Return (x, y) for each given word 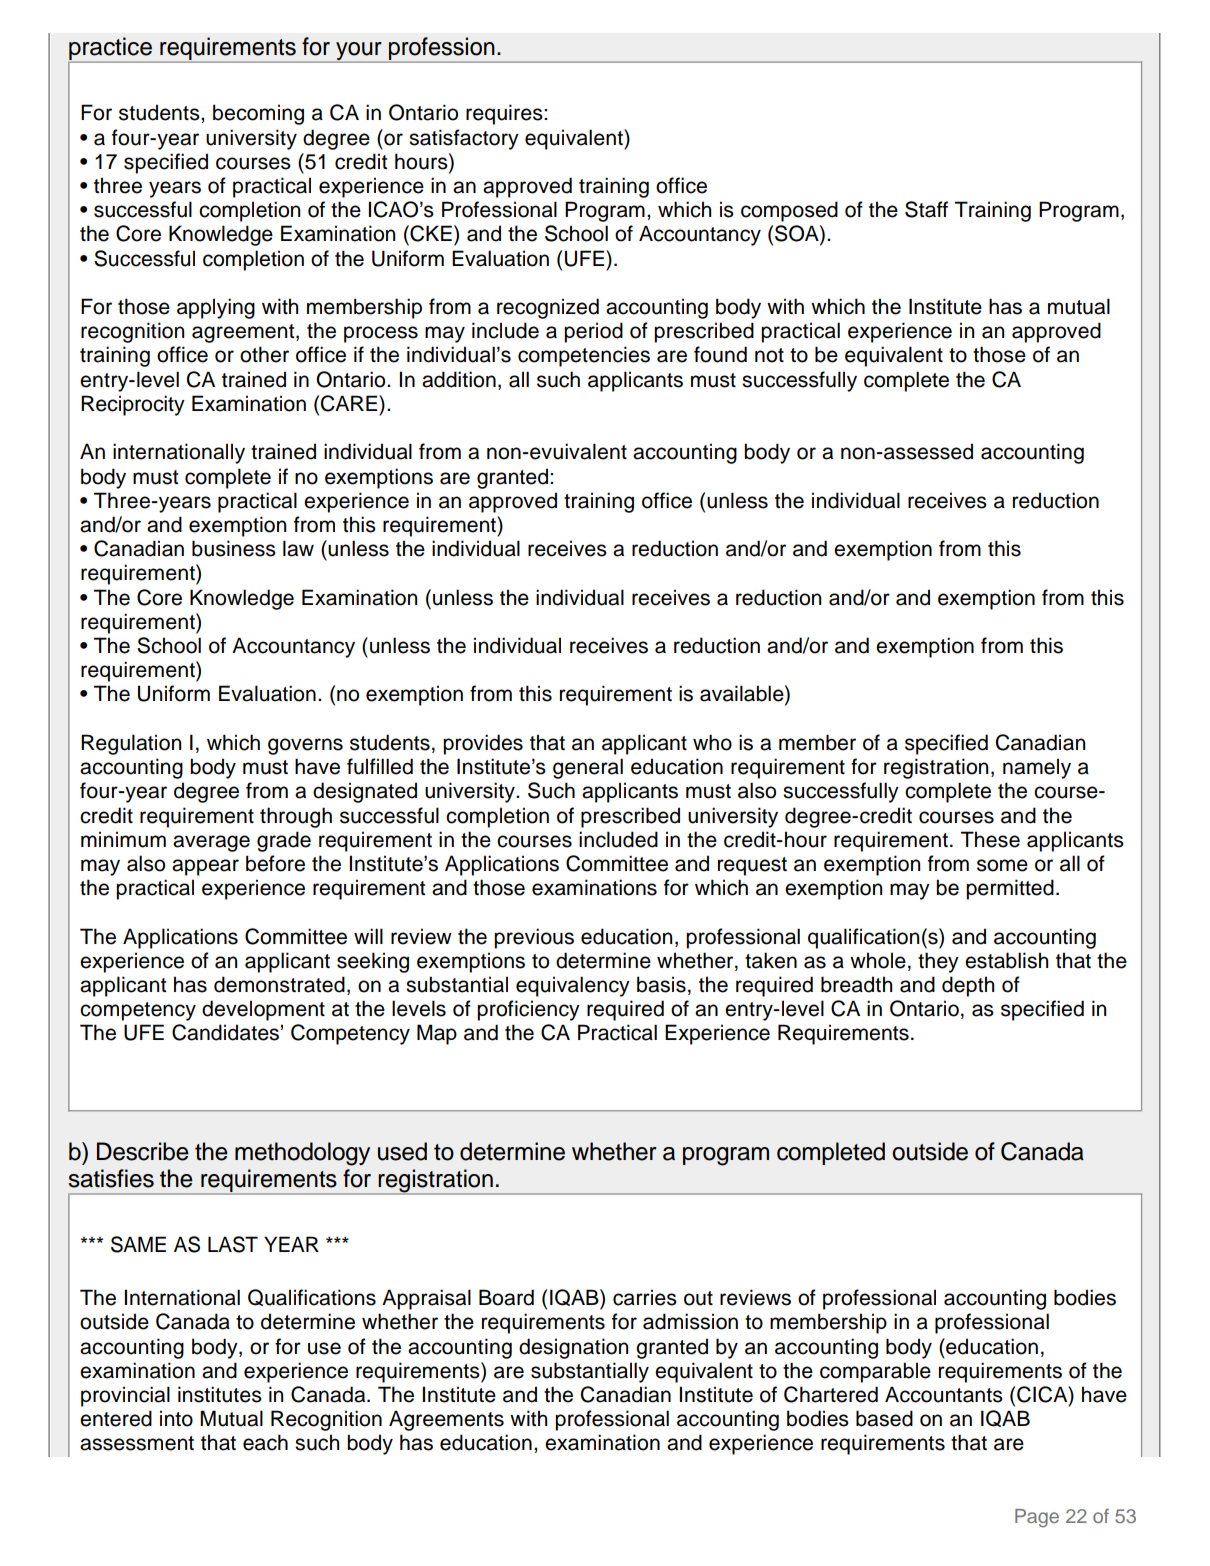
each (265, 1442)
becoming (258, 114)
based (884, 1418)
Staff (926, 209)
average (211, 843)
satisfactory (464, 139)
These (990, 839)
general (588, 768)
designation (573, 1348)
